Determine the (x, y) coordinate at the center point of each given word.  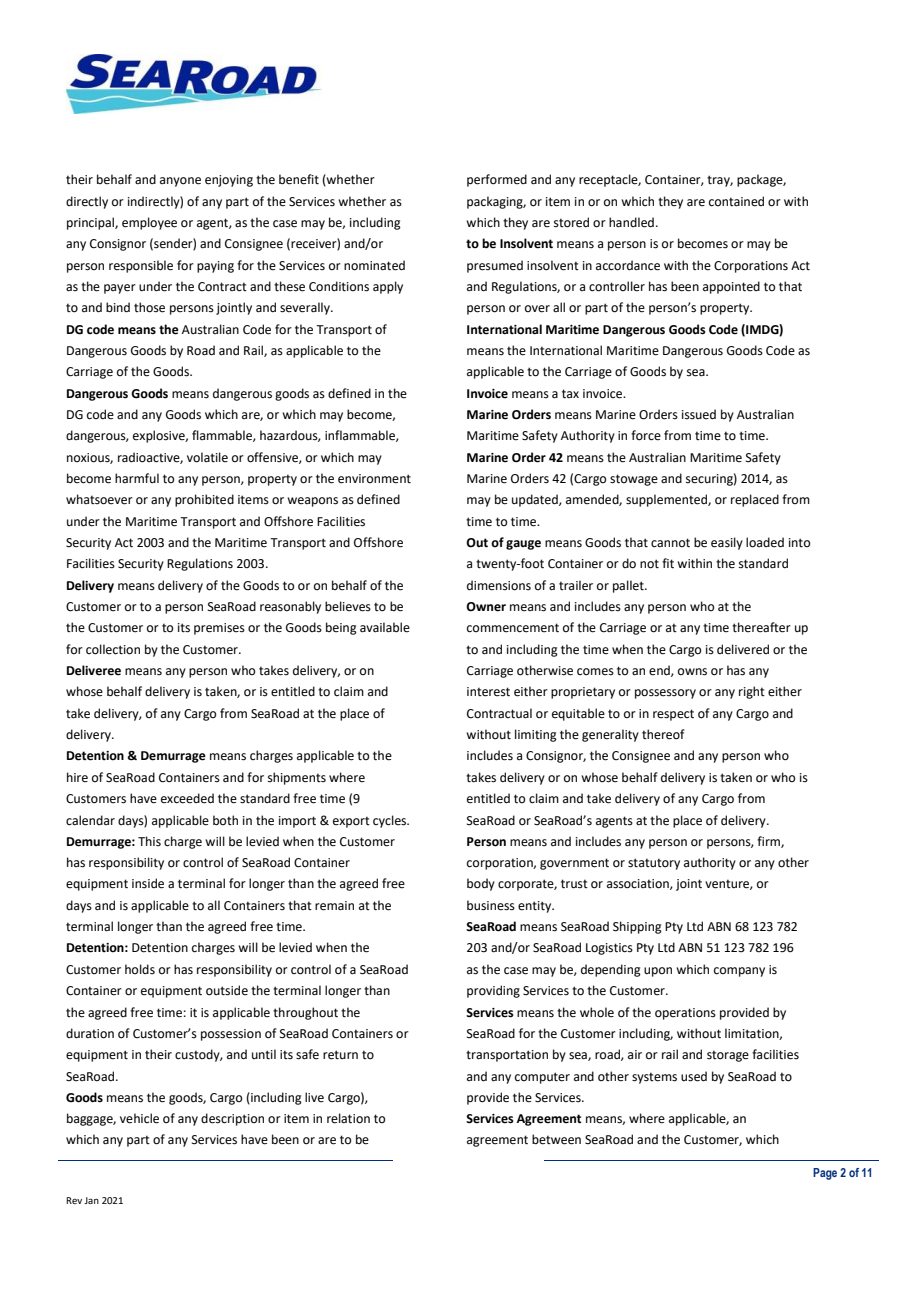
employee (149, 223)
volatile (207, 457)
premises (219, 629)
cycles (391, 821)
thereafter (761, 627)
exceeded (187, 798)
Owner (486, 607)
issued (699, 414)
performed (497, 180)
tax (570, 394)
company (739, 972)
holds (140, 969)
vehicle (139, 1118)
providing (493, 991)
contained (736, 201)
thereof (663, 734)
